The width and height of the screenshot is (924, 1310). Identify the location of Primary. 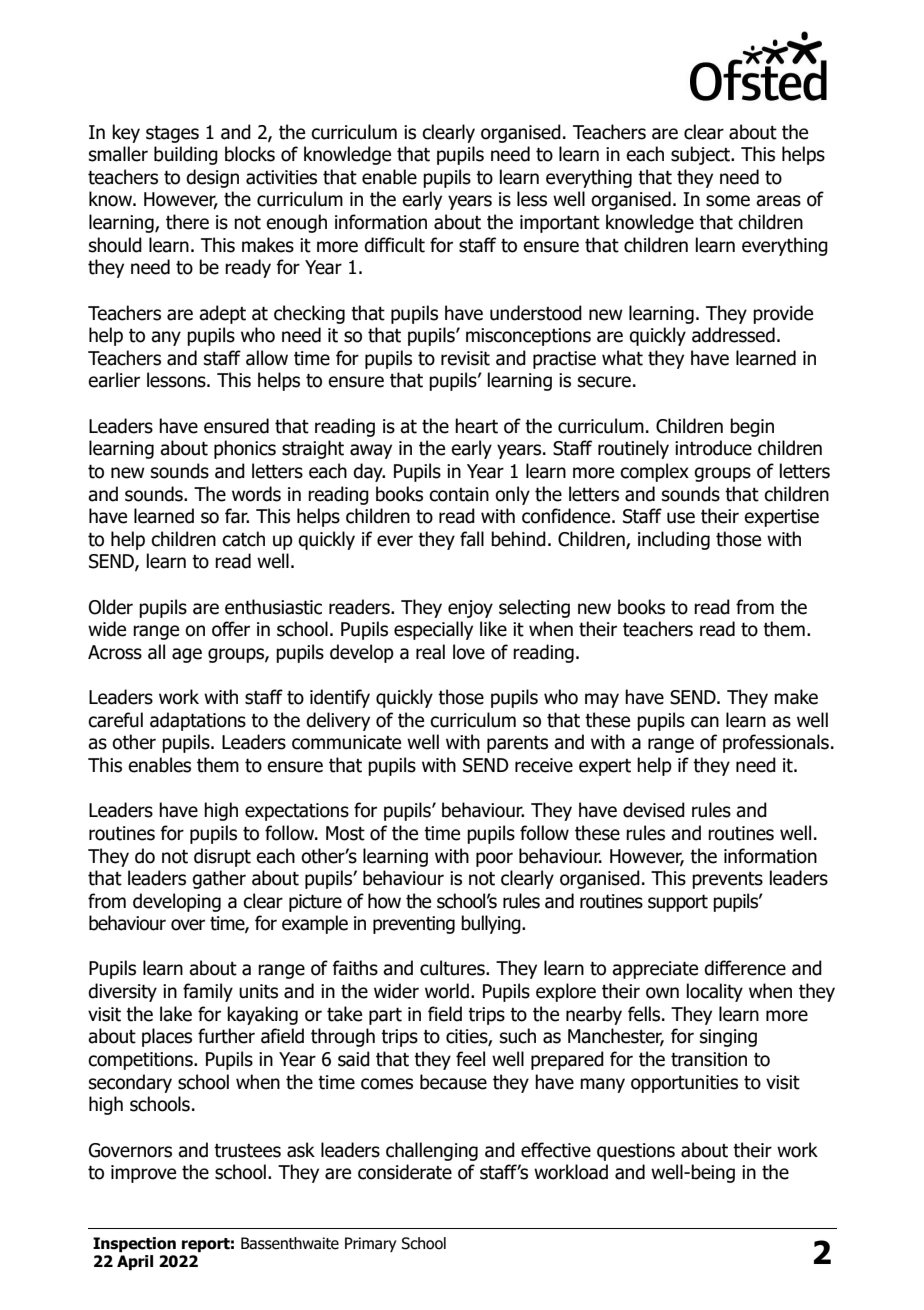
(370, 1244).
